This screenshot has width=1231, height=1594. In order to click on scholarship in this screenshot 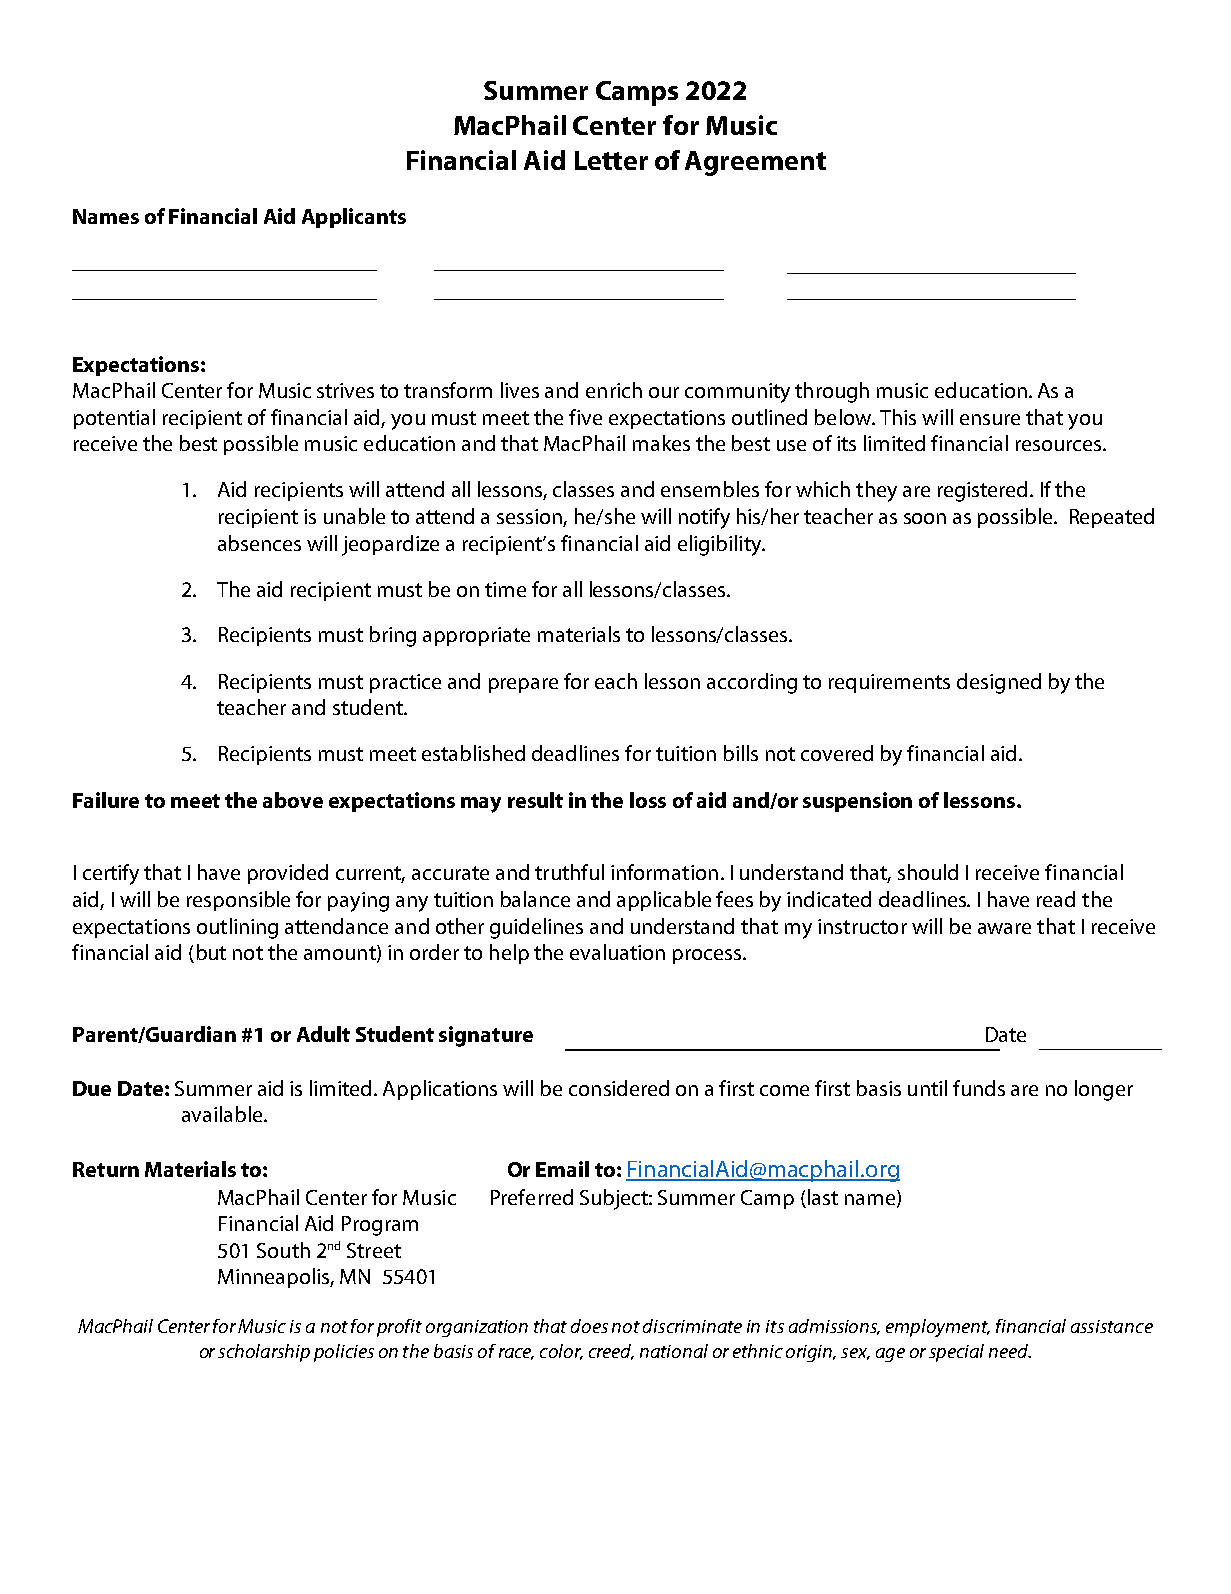, I will do `click(264, 1353)`.
